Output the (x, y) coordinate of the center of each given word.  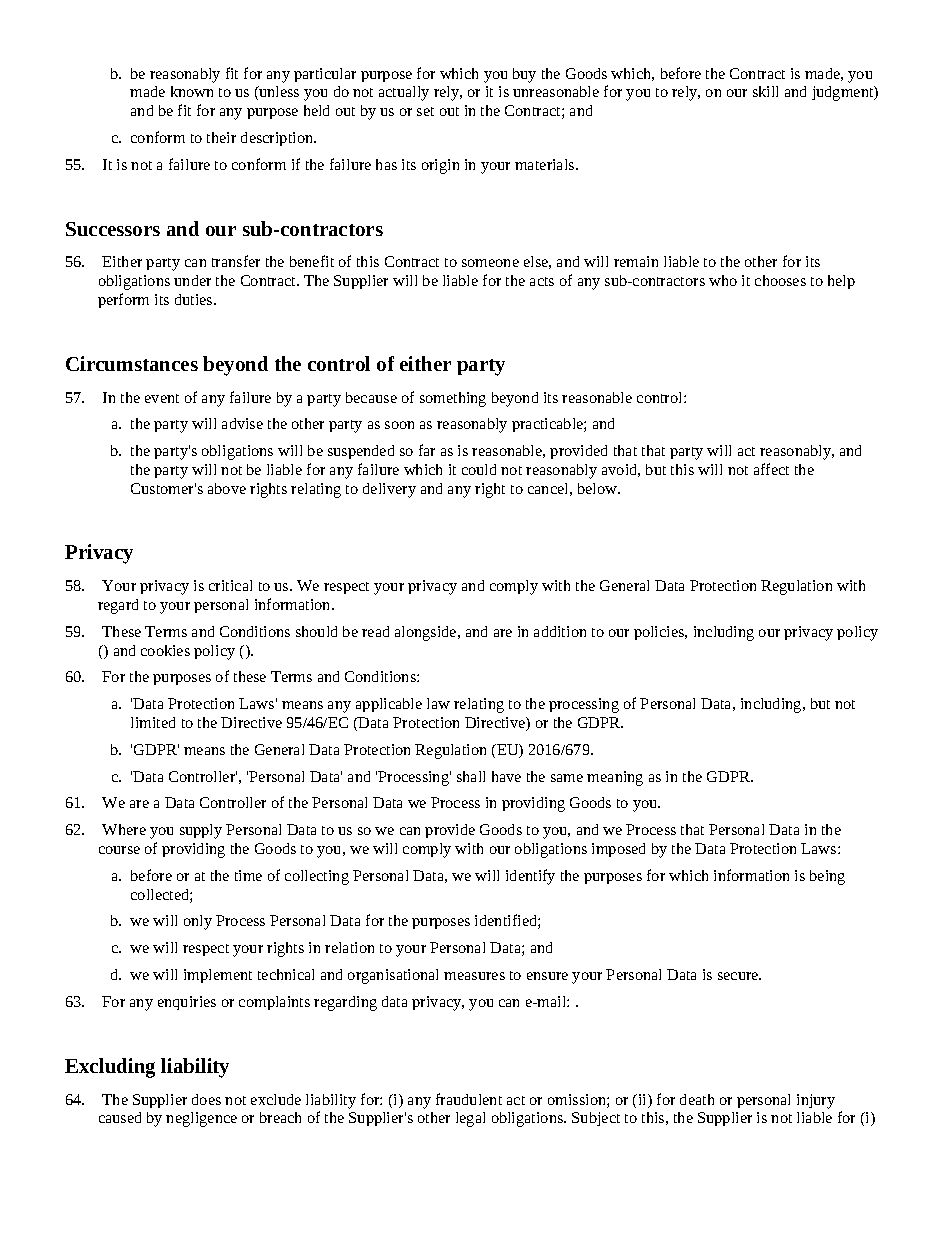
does (206, 1099)
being (827, 877)
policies (660, 633)
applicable (389, 705)
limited (153, 722)
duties (195, 299)
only (198, 922)
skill (765, 91)
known (192, 91)
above (227, 488)
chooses (780, 280)
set (425, 111)
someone (490, 263)
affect (771, 469)
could (479, 469)
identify (530, 877)
